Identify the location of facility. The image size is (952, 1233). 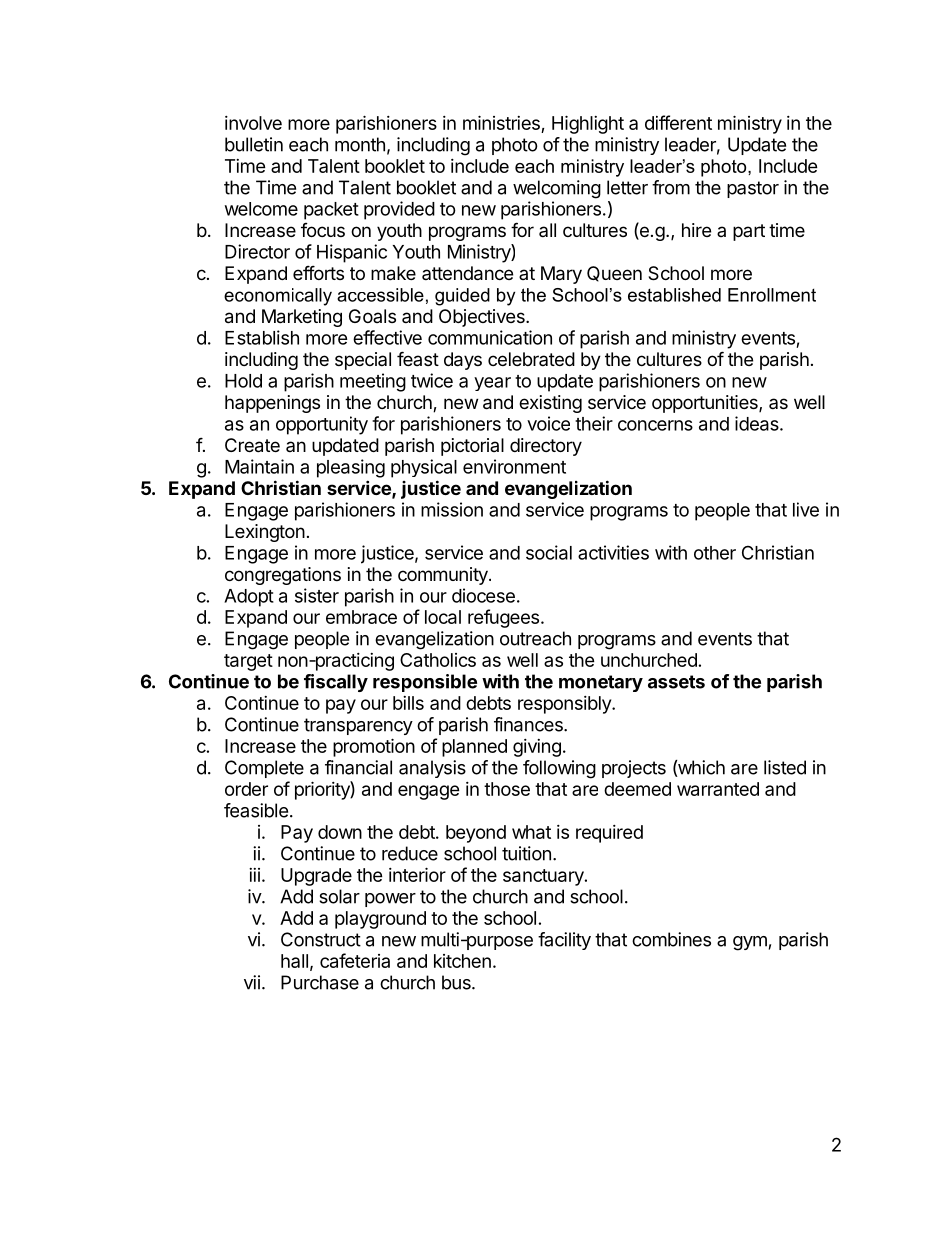
(564, 941).
